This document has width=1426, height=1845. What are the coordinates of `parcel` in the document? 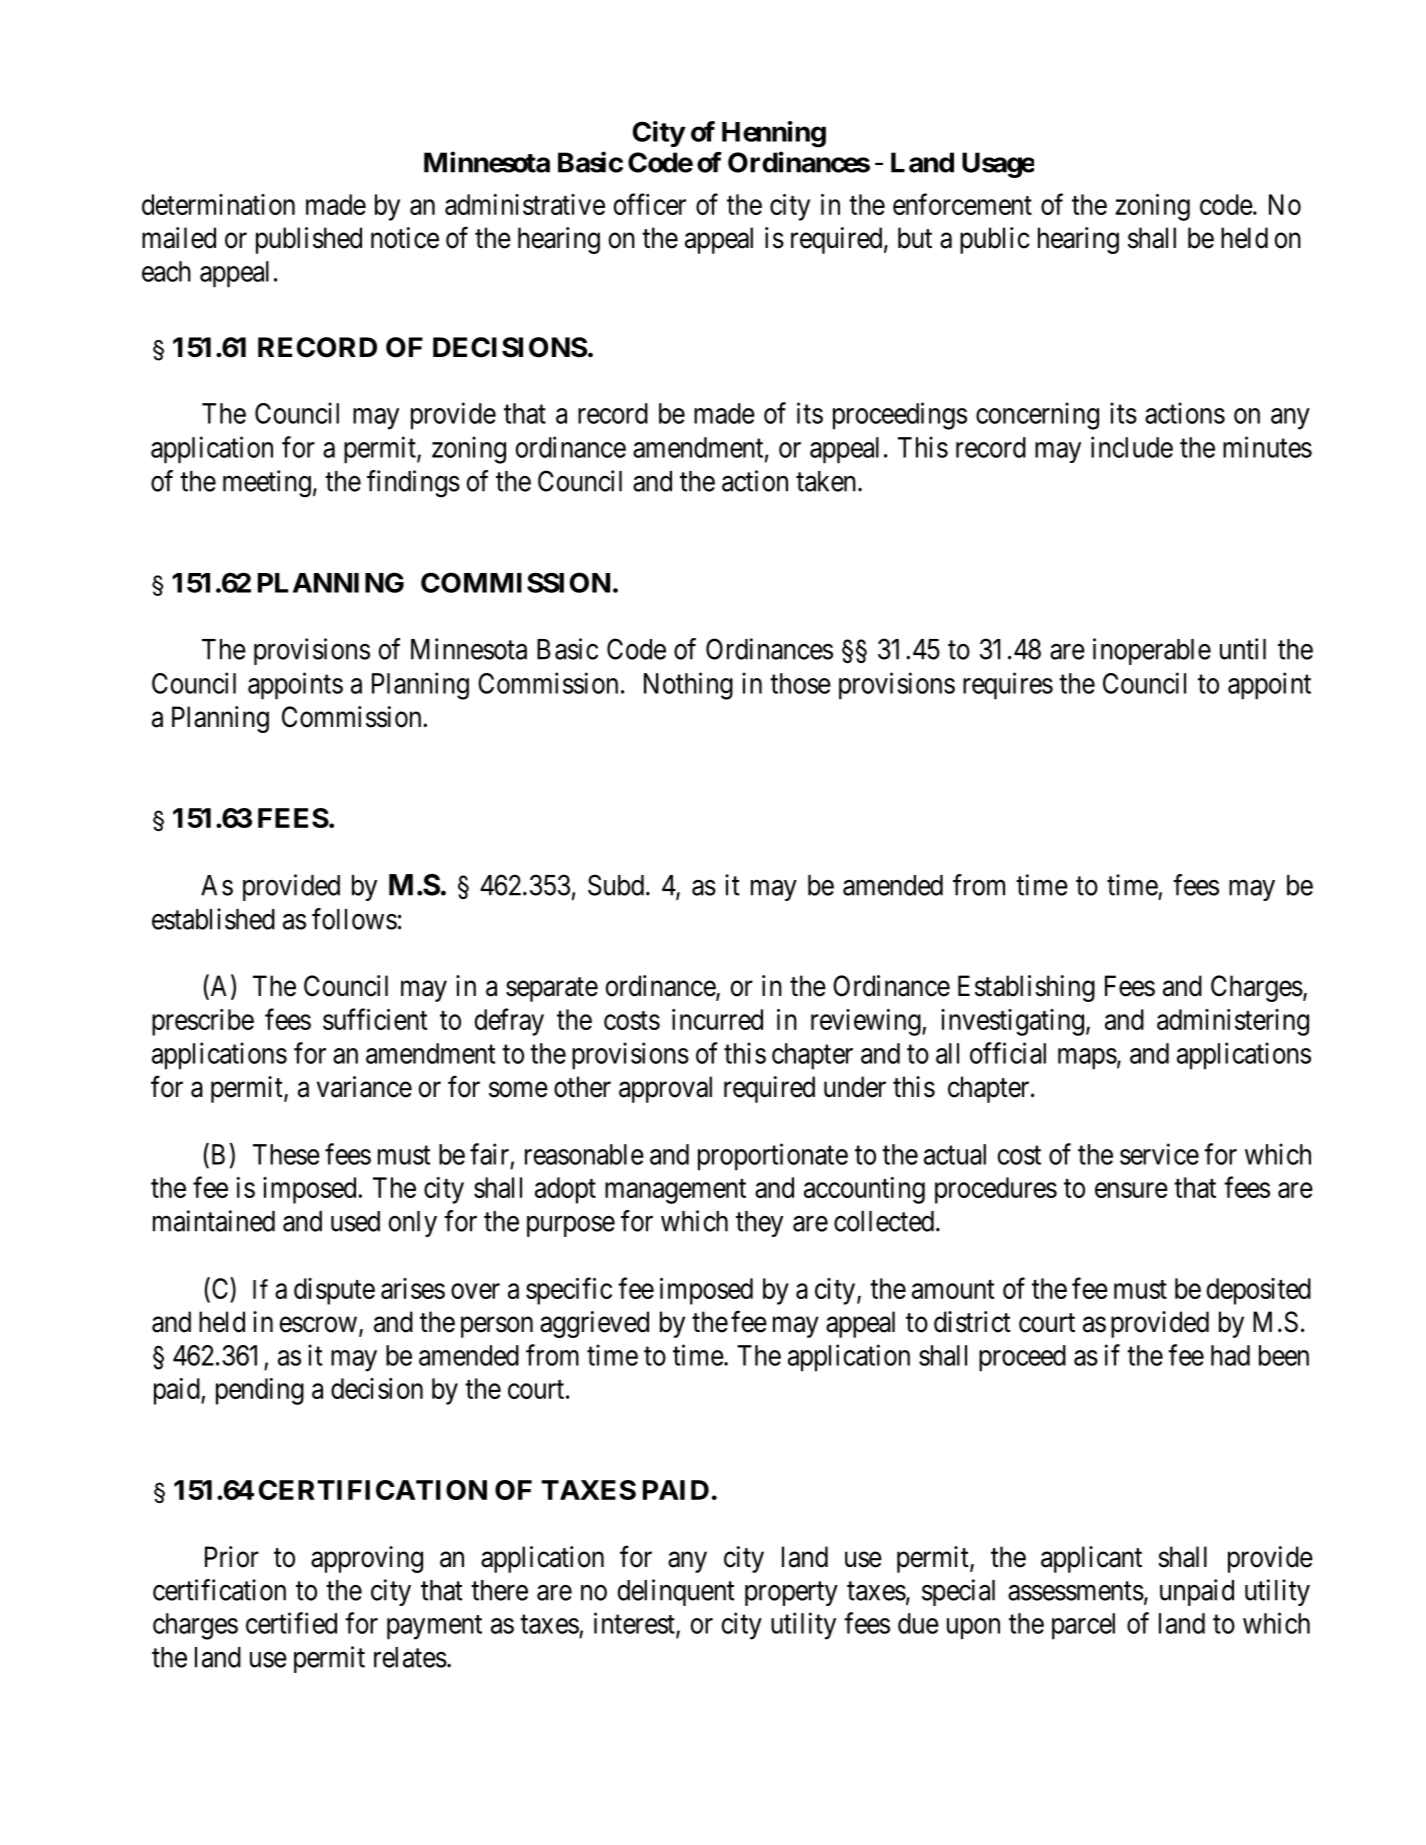 It's located at (1083, 1626).
